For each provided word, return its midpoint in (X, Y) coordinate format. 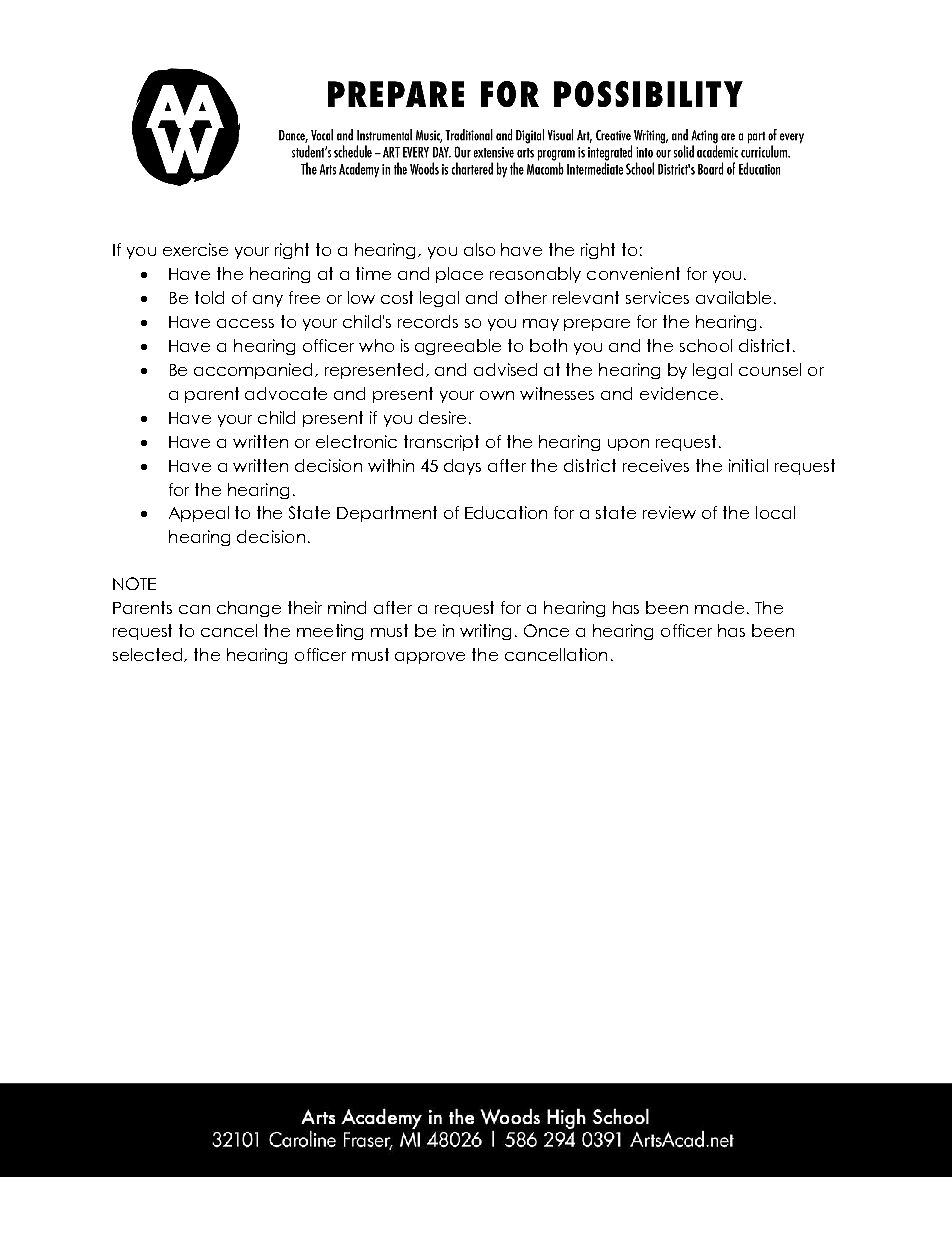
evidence (679, 393)
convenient (633, 273)
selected (149, 655)
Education (506, 512)
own (497, 395)
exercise (195, 249)
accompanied (255, 371)
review (669, 512)
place (459, 275)
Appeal (199, 514)
